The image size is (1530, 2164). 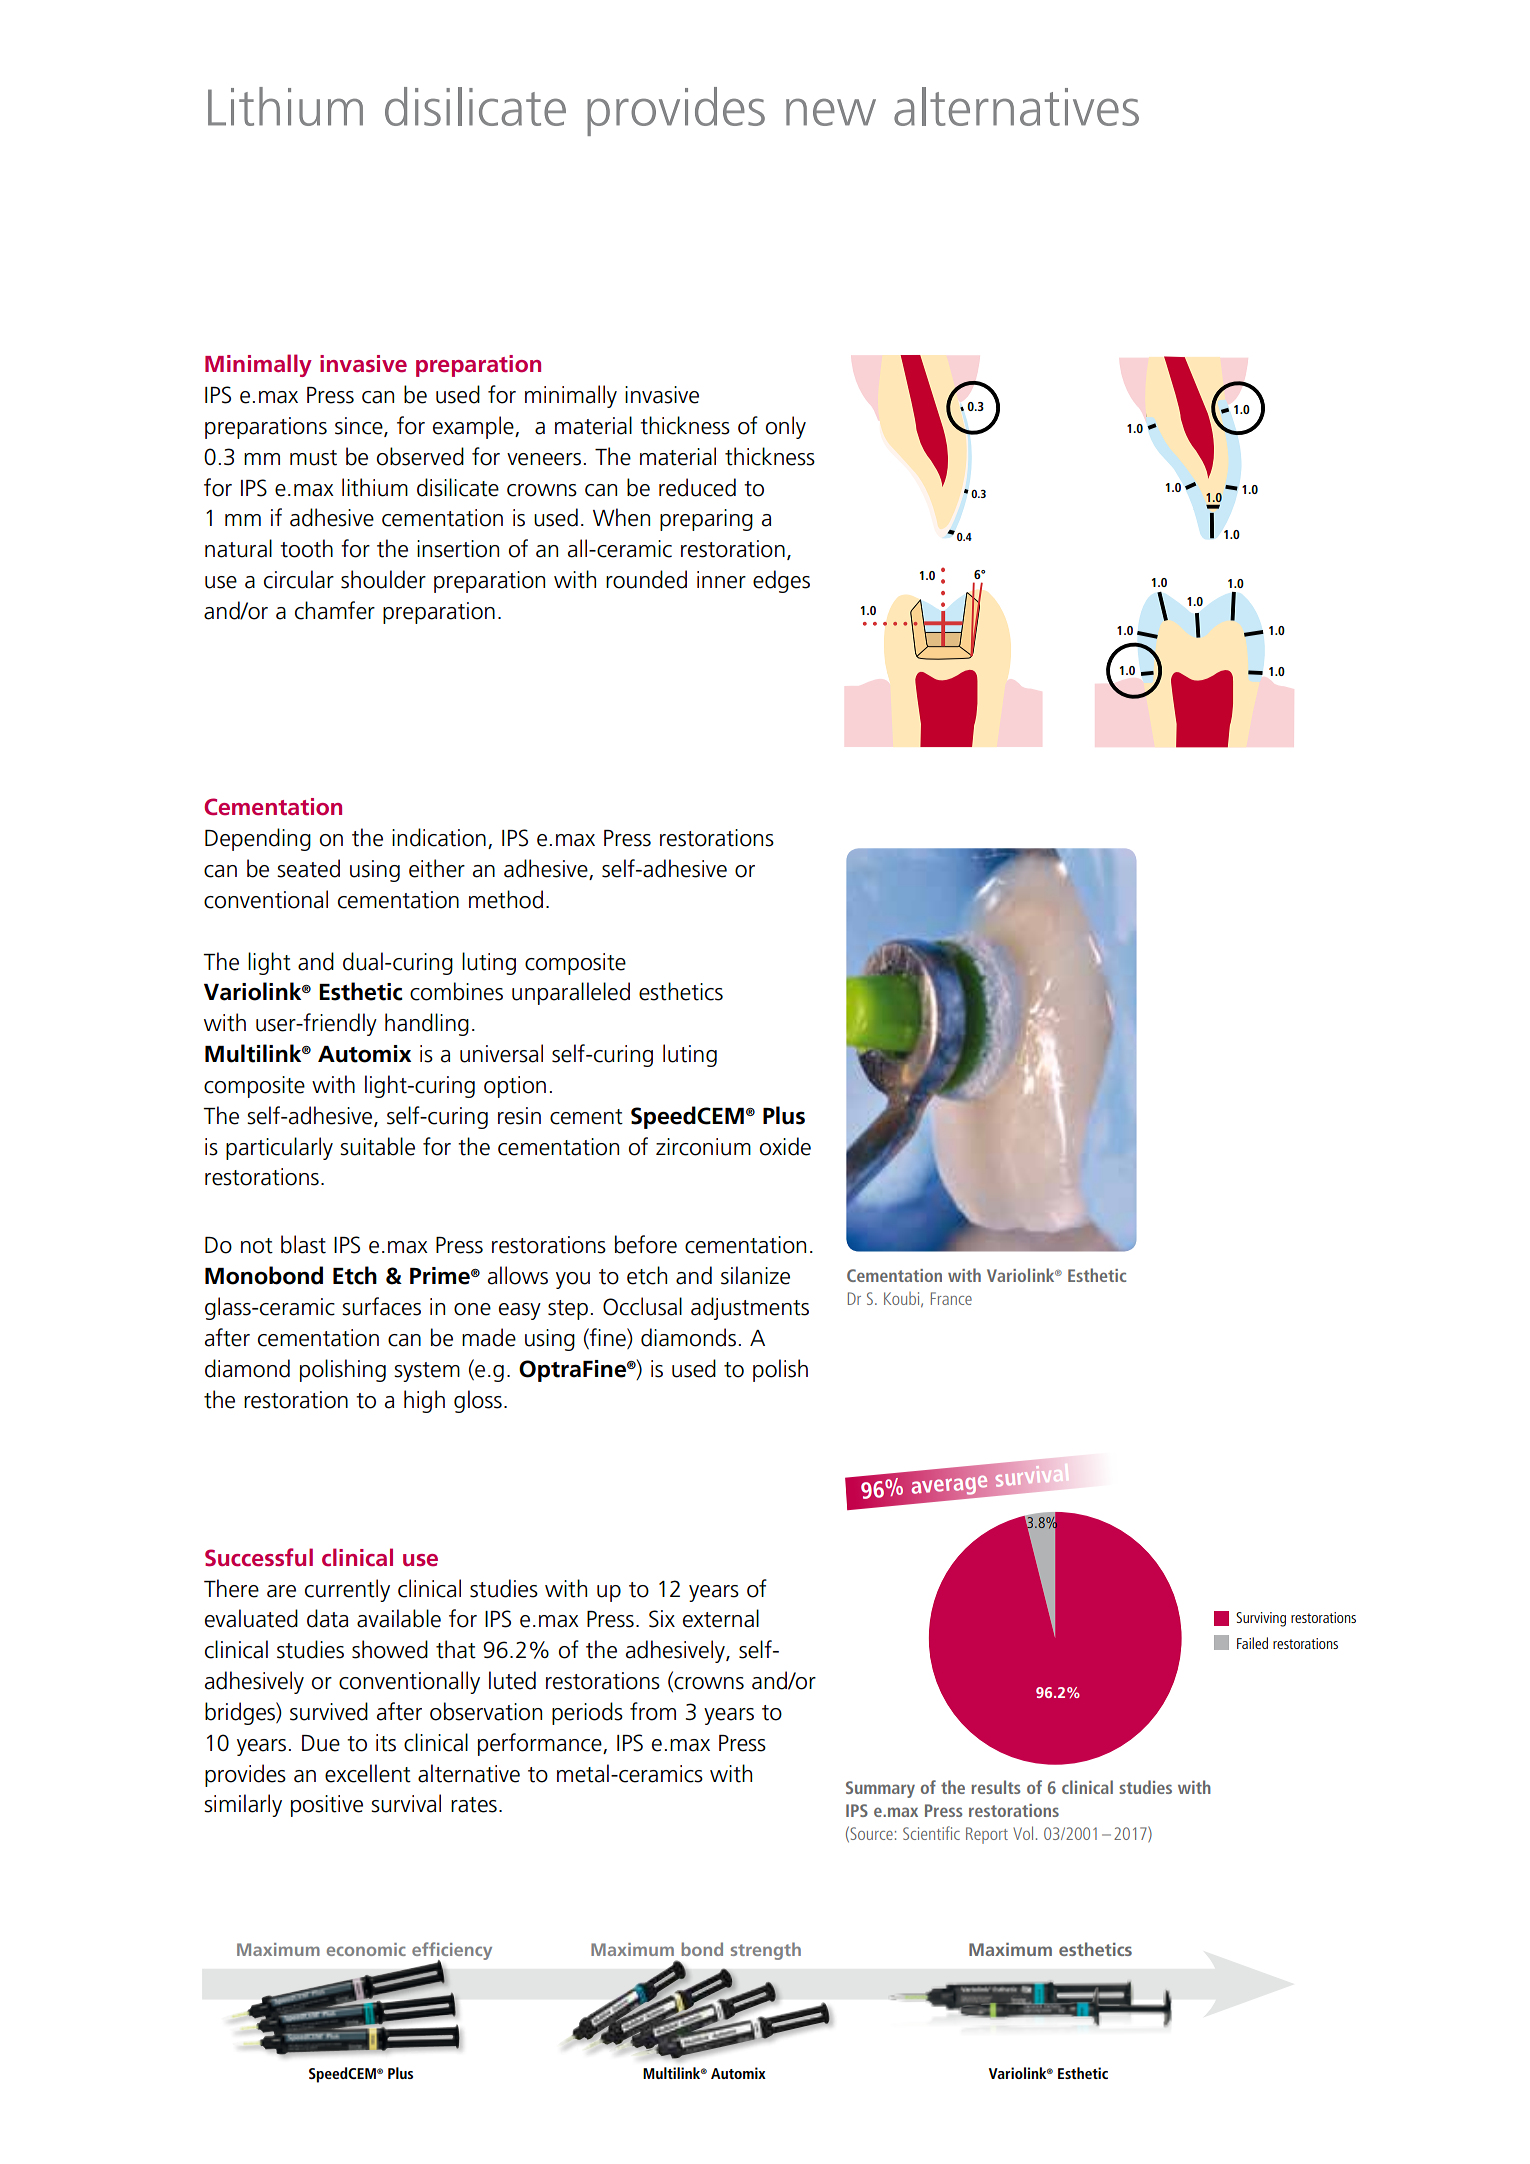 What do you see at coordinates (951, 1298) in the screenshot?
I see `France` at bounding box center [951, 1298].
